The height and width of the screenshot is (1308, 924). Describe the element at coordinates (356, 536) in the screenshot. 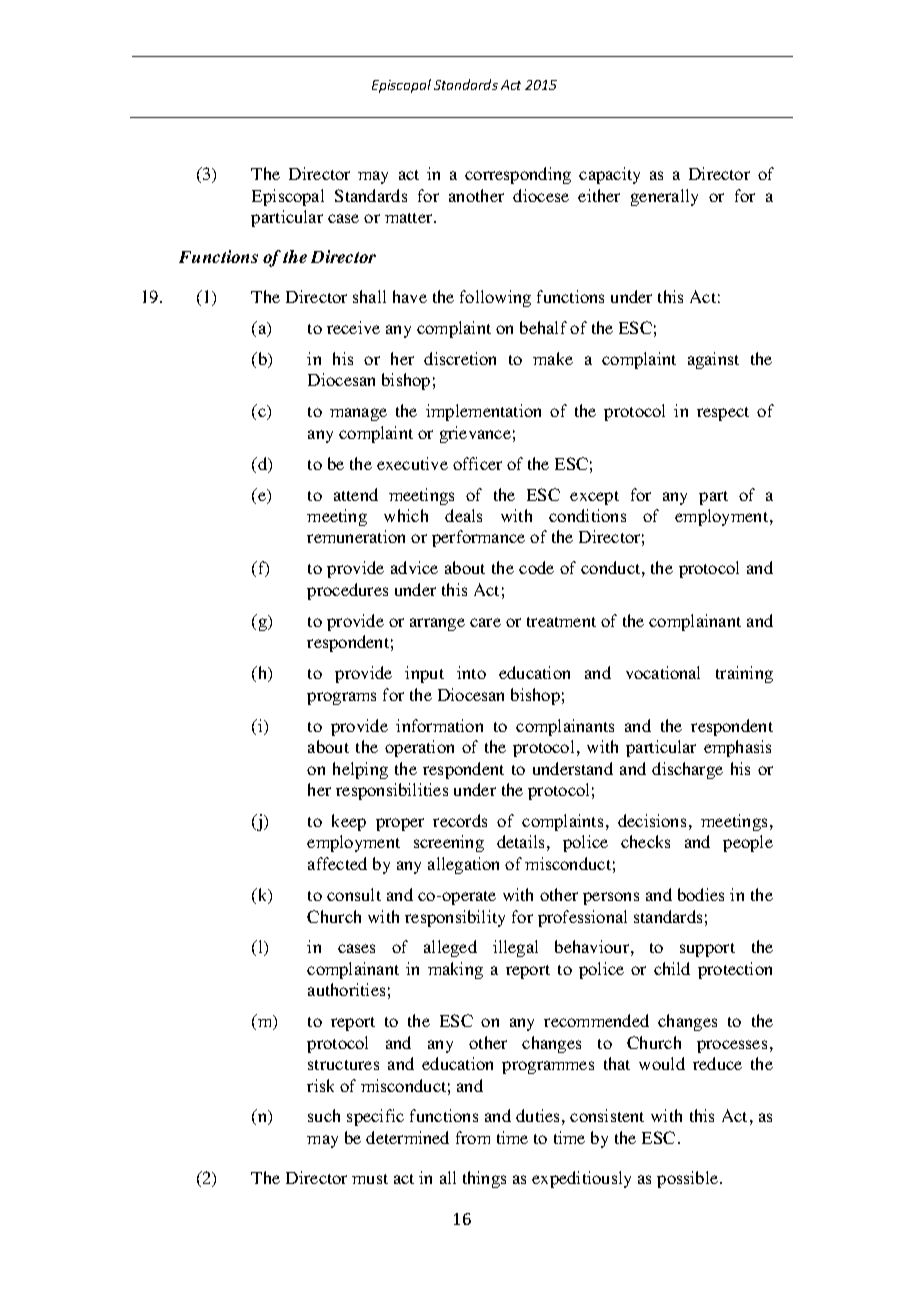

I see `remuneration` at that location.
